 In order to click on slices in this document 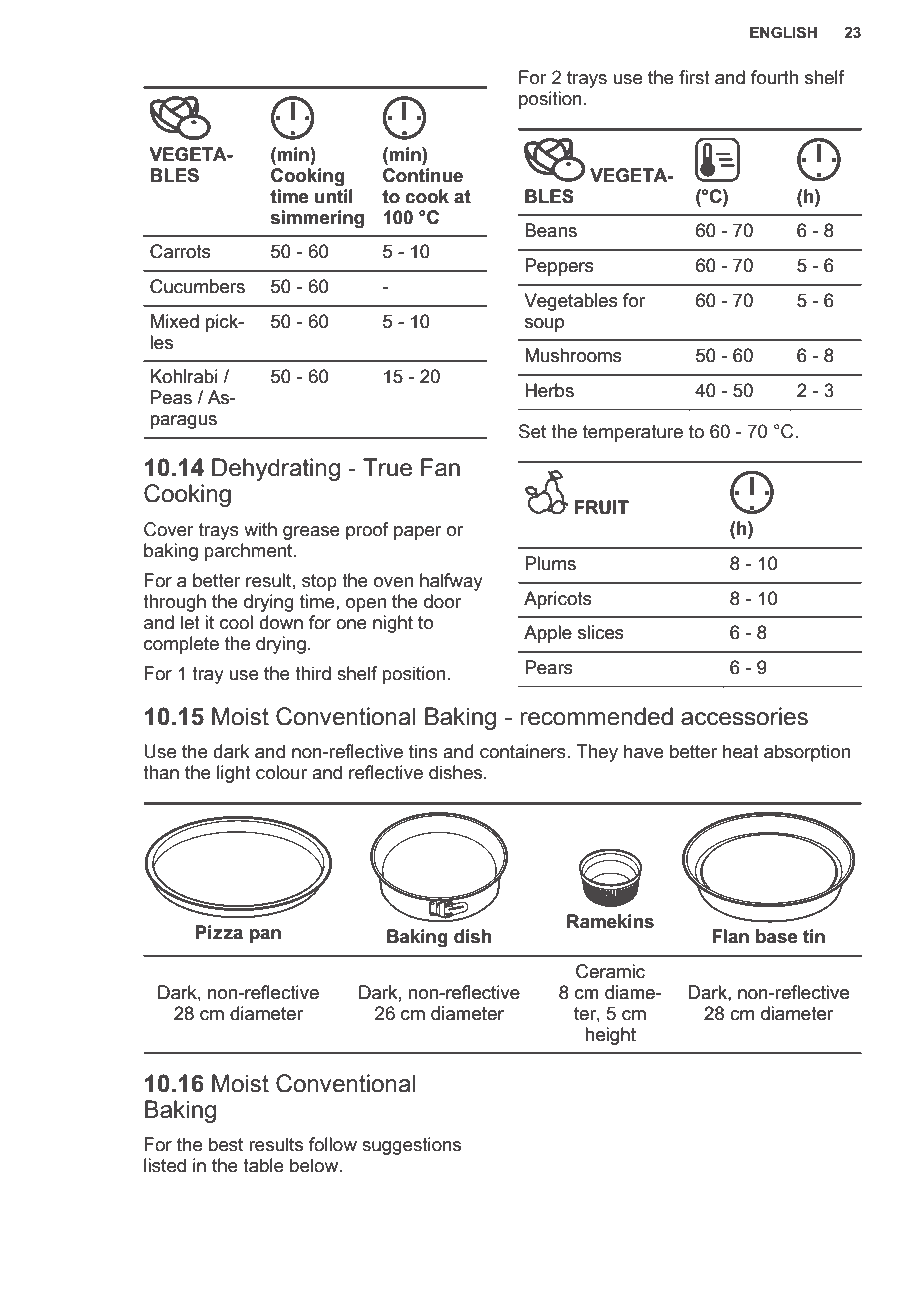, I will do `click(601, 632)`.
